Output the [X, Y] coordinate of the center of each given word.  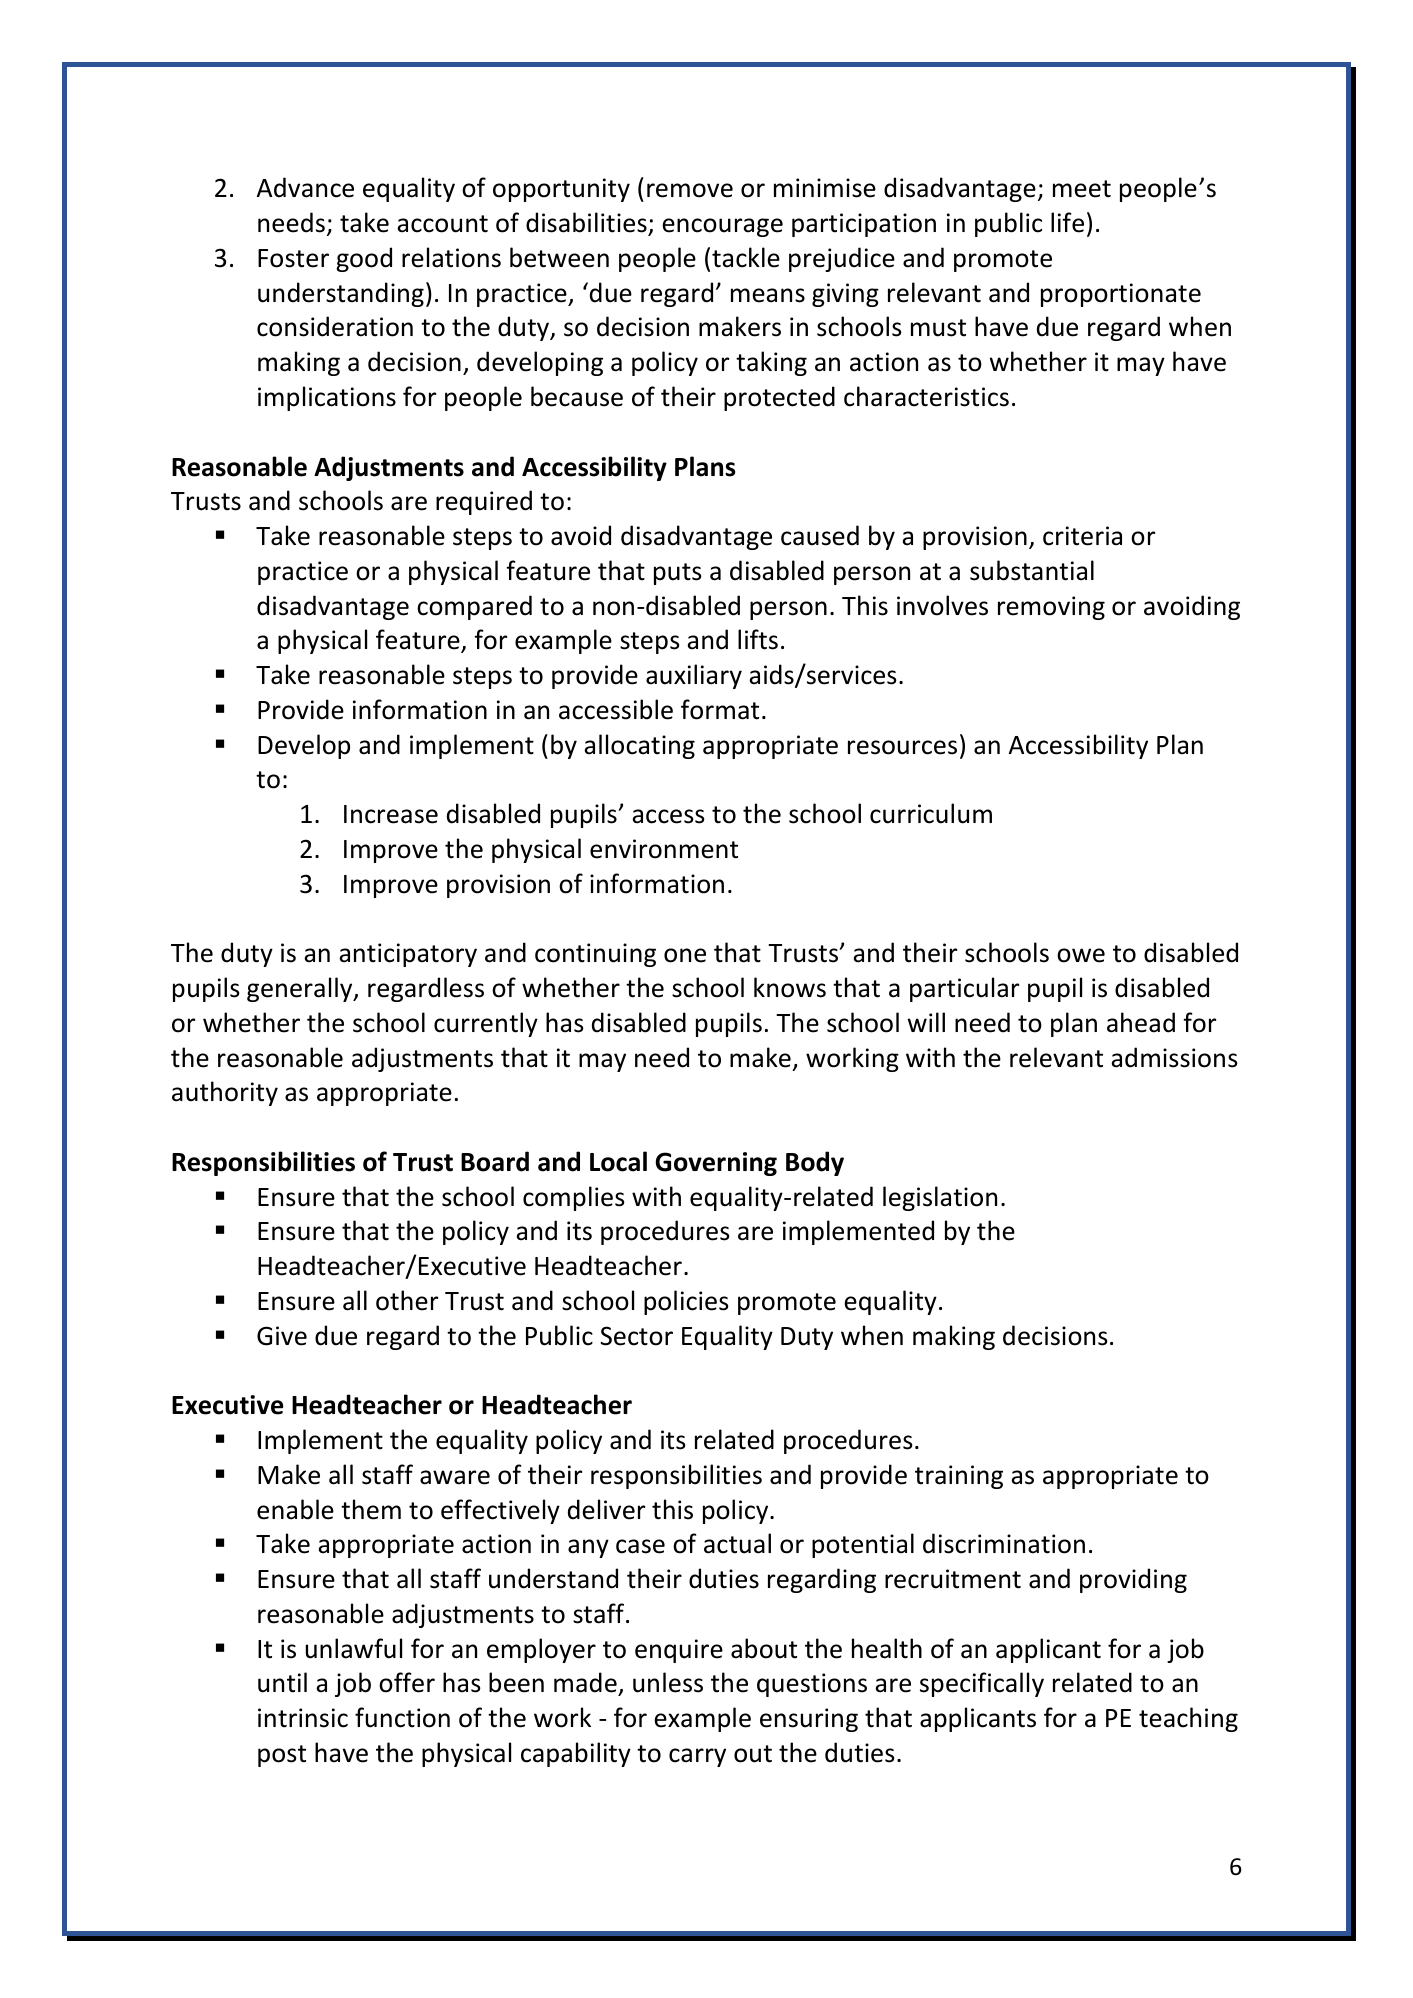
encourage [722, 227]
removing [1051, 608]
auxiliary [694, 676]
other [407, 1300]
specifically [982, 1684]
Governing [716, 1164]
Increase [391, 814]
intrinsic [303, 1718]
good [364, 259]
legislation [940, 1198]
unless [668, 1682]
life [1067, 222]
